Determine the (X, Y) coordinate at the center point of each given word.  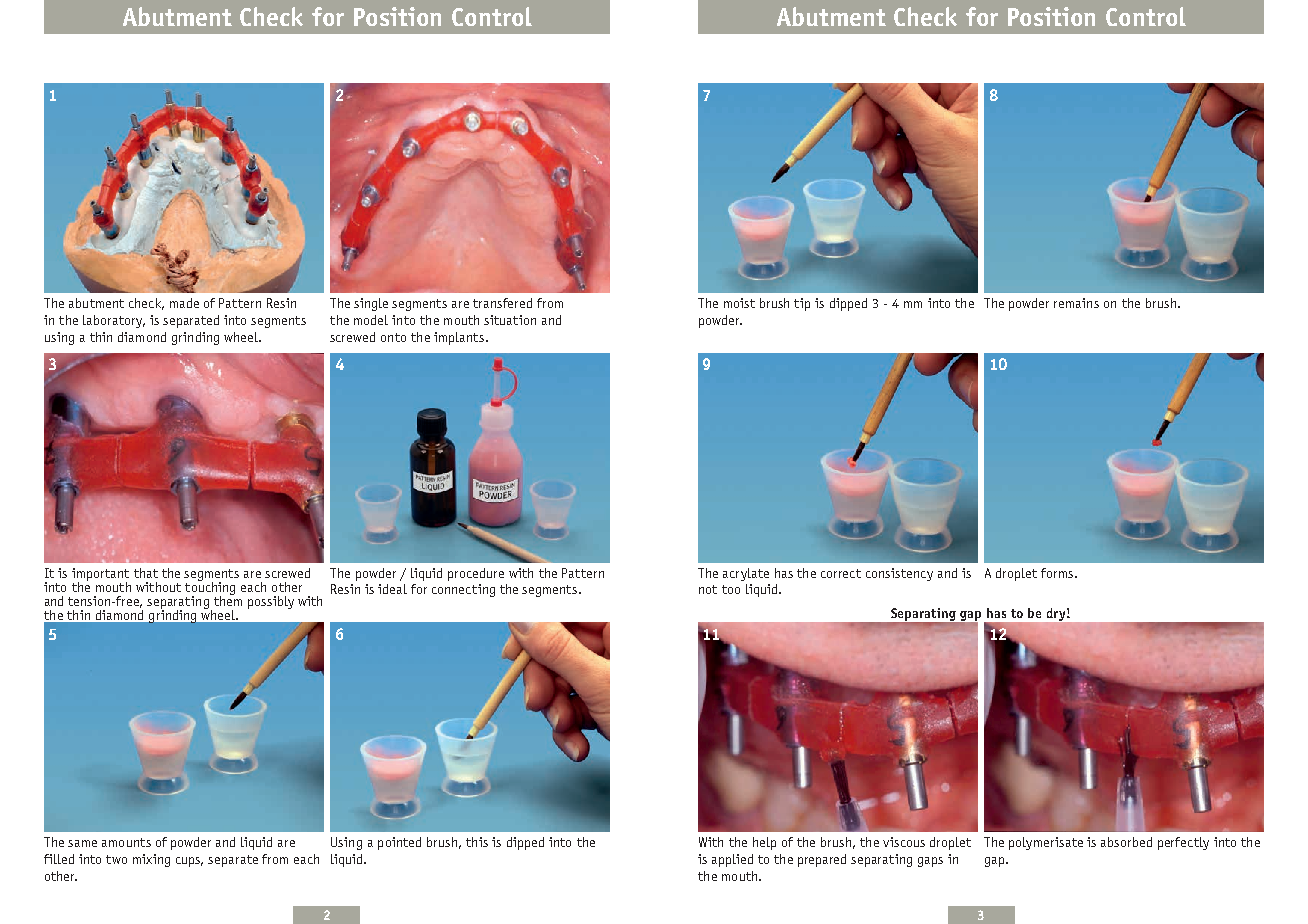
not (708, 589)
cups (189, 862)
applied (732, 860)
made (184, 303)
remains (1076, 303)
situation (510, 320)
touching (210, 588)
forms (1058, 573)
